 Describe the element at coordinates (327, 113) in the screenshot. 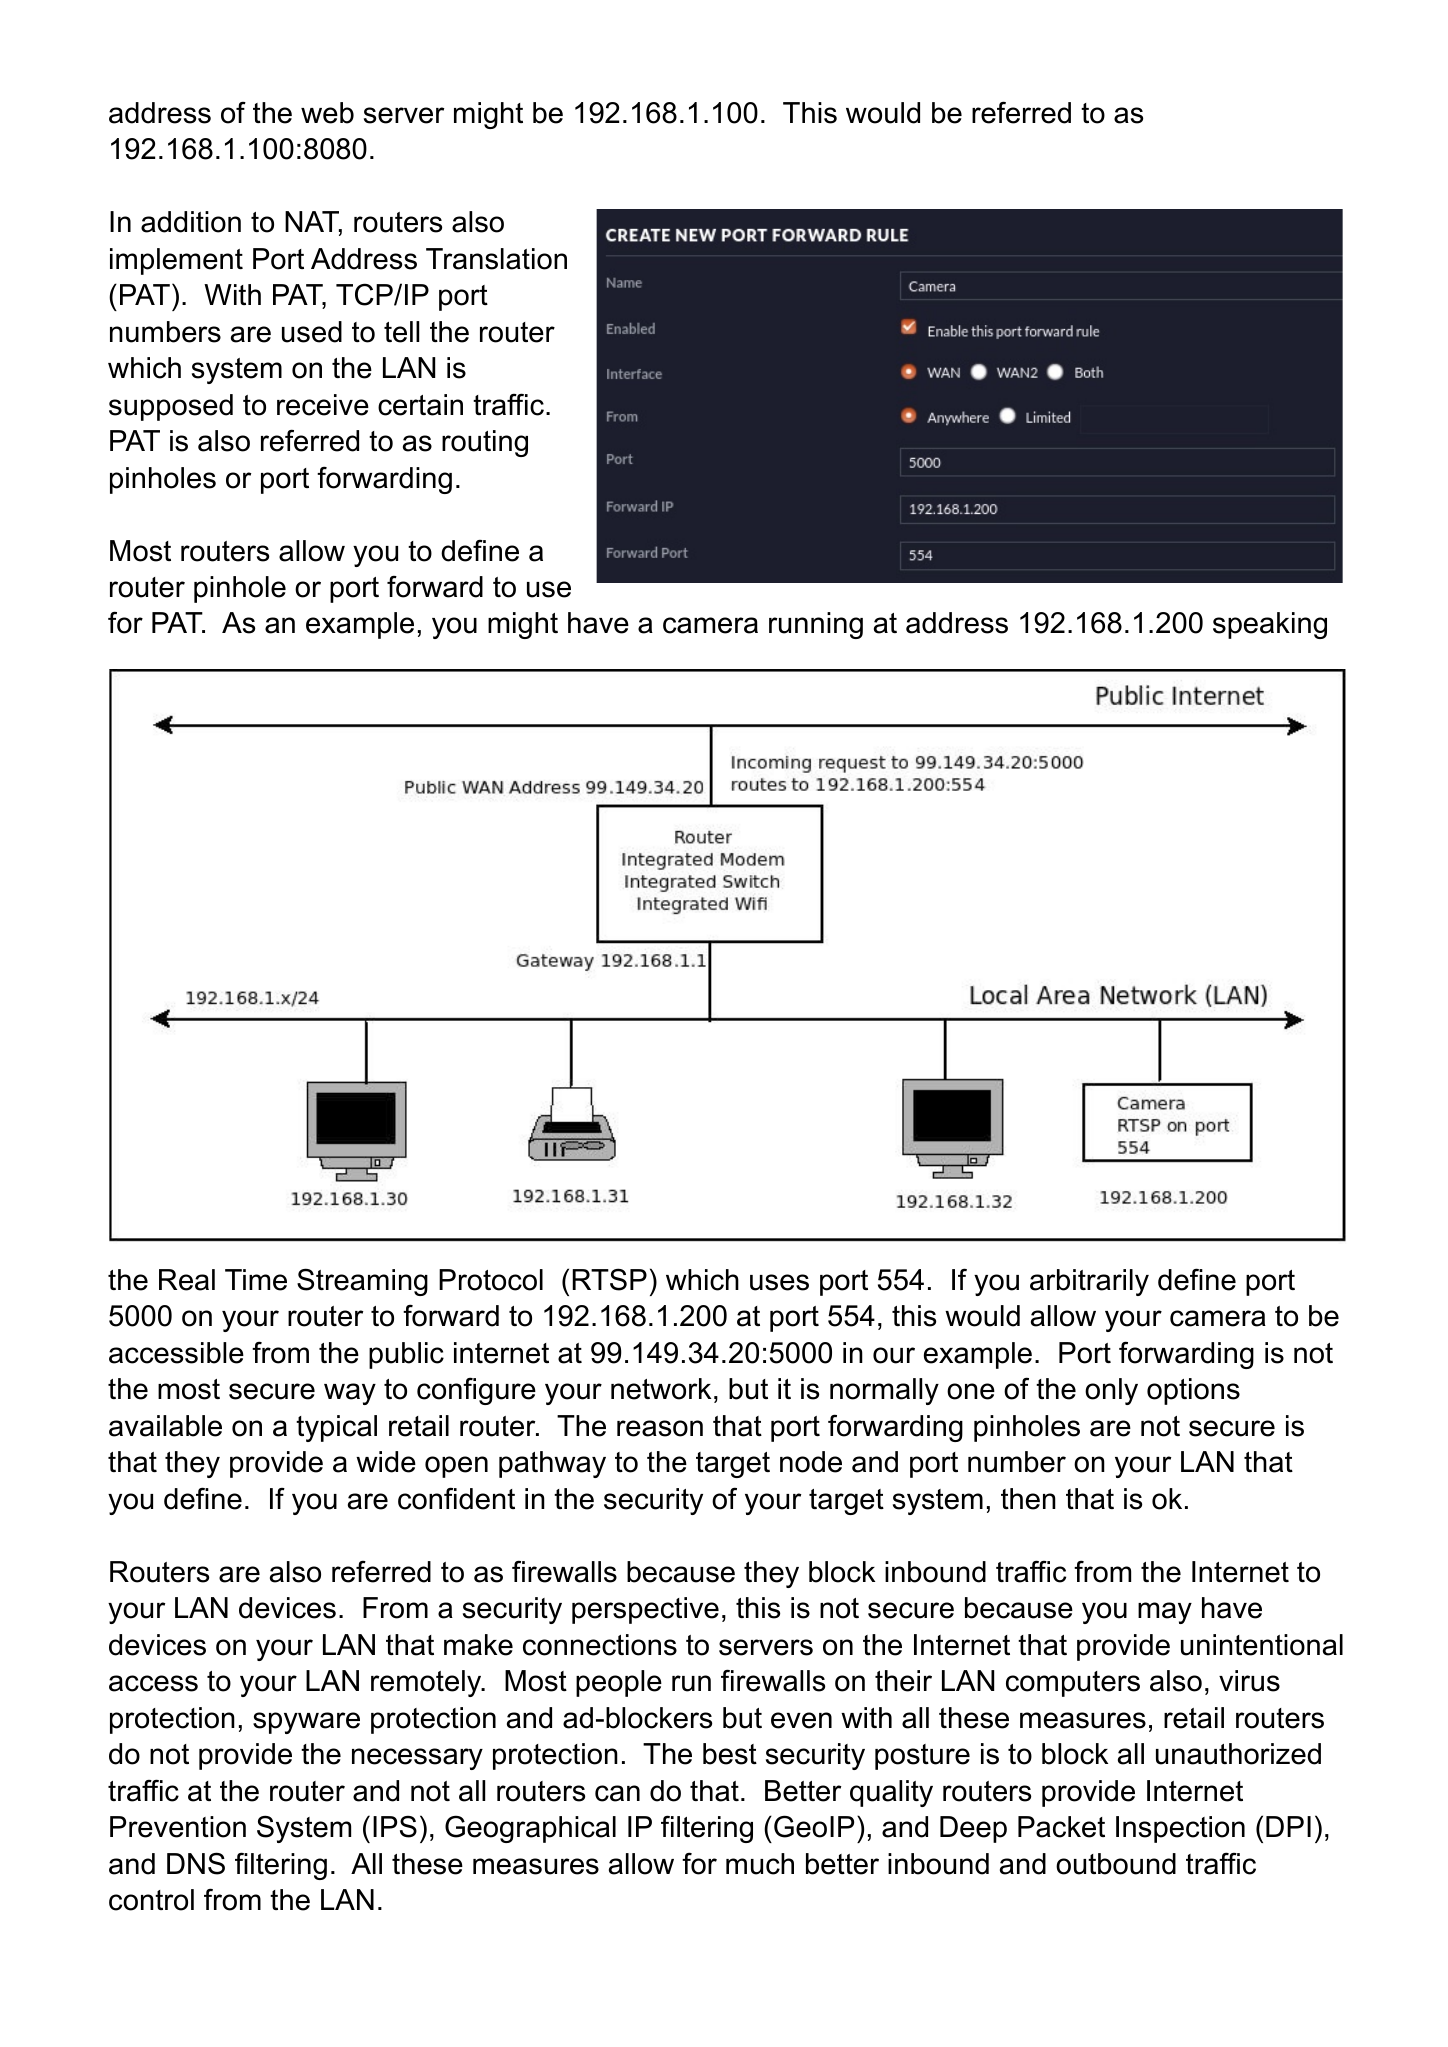

I see `web` at that location.
